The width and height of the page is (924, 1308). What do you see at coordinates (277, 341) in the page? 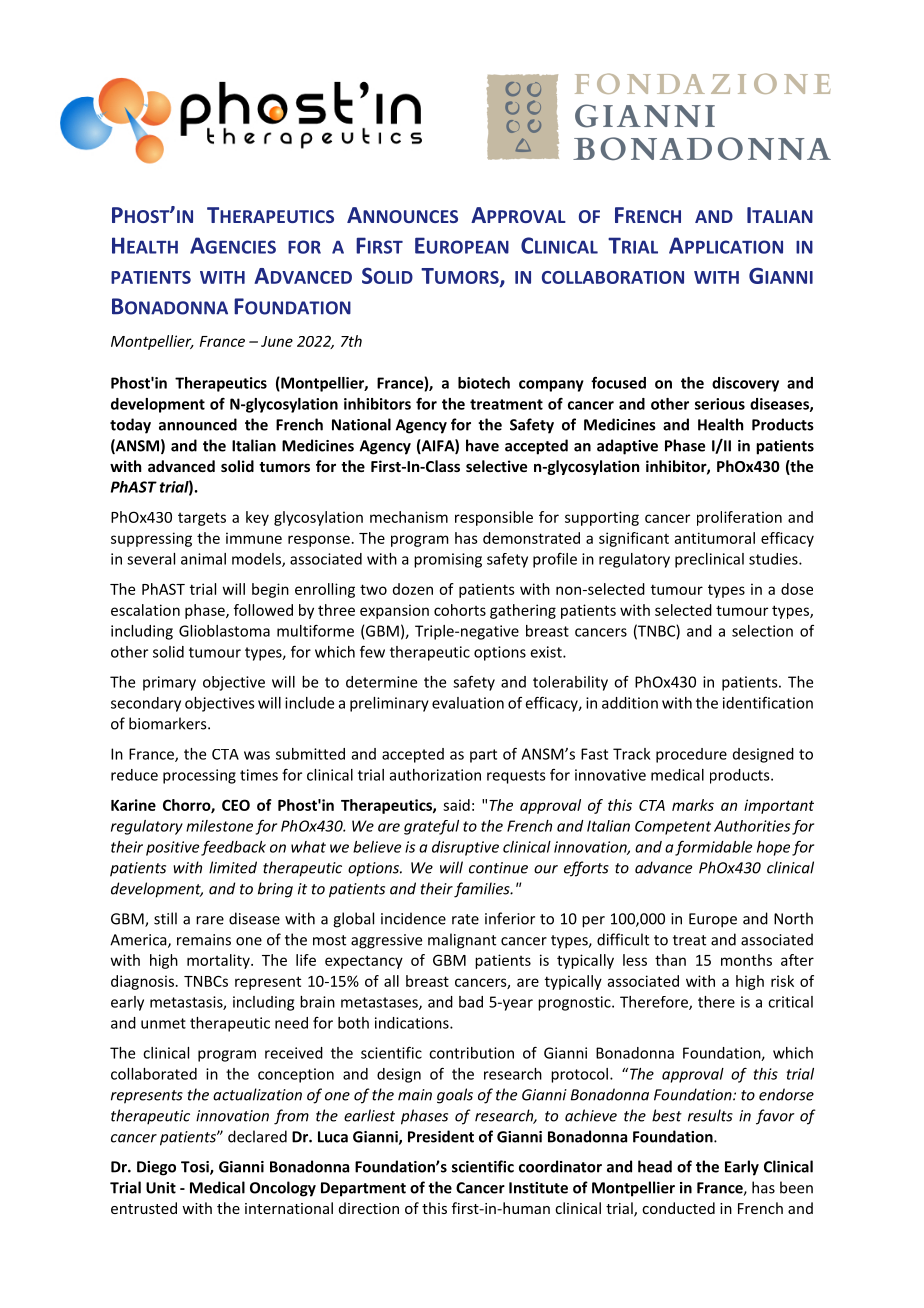
I see `June` at bounding box center [277, 341].
